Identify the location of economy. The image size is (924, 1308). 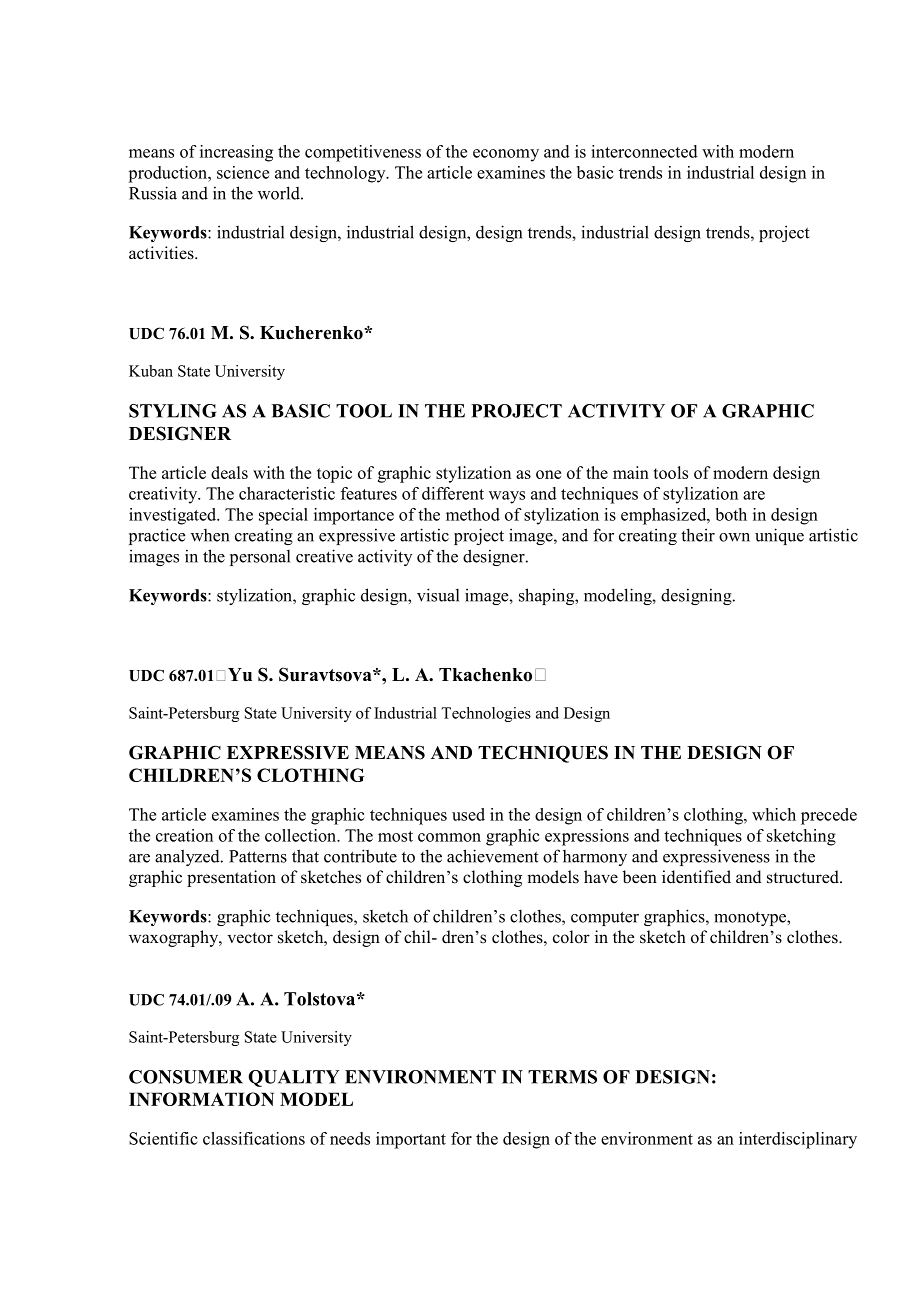
(506, 155).
